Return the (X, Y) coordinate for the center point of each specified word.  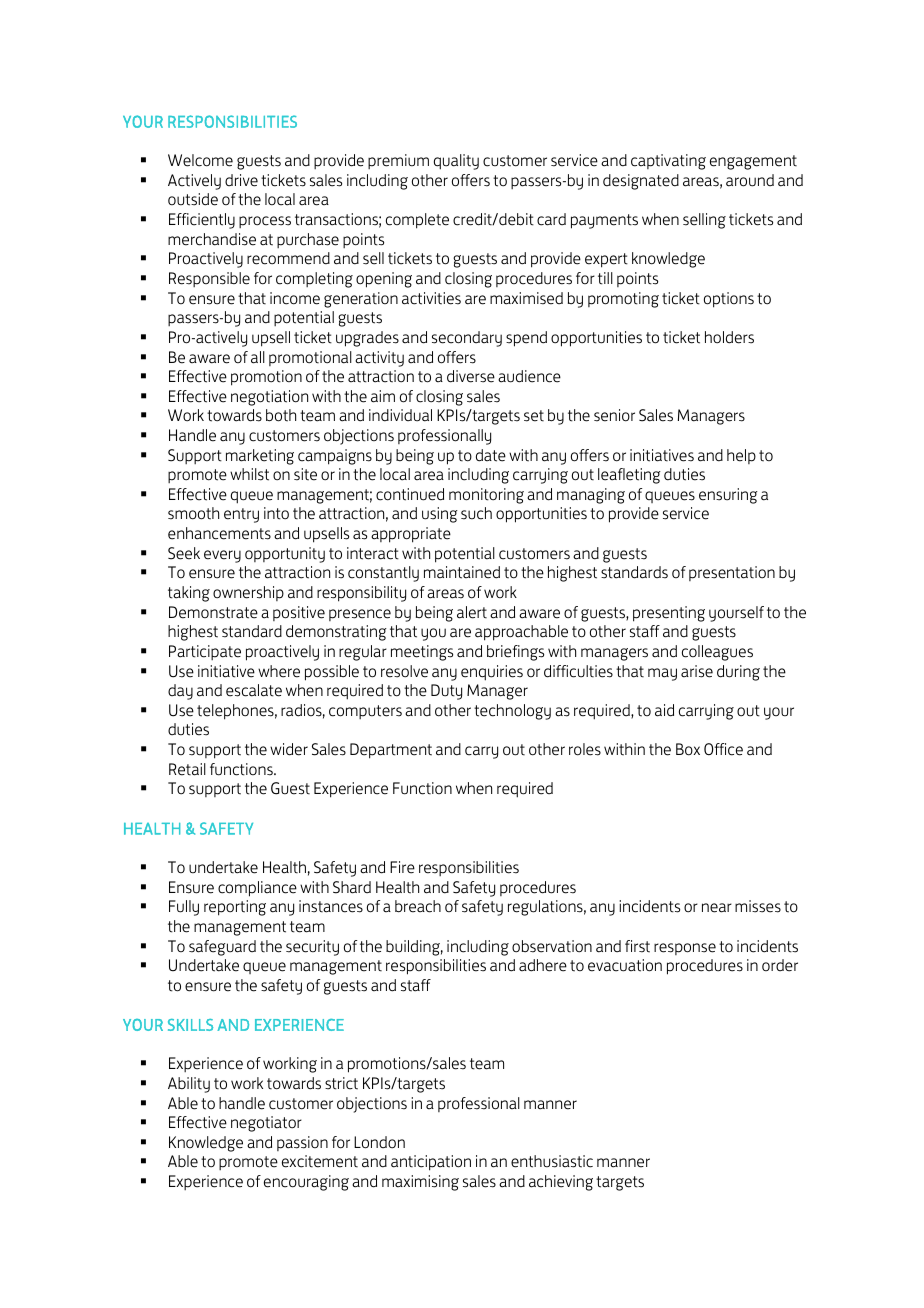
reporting (235, 908)
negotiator (266, 1124)
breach (418, 906)
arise (697, 671)
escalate (254, 690)
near (717, 908)
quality (456, 162)
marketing (260, 457)
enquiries (492, 673)
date (491, 455)
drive (241, 180)
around (750, 180)
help (741, 456)
